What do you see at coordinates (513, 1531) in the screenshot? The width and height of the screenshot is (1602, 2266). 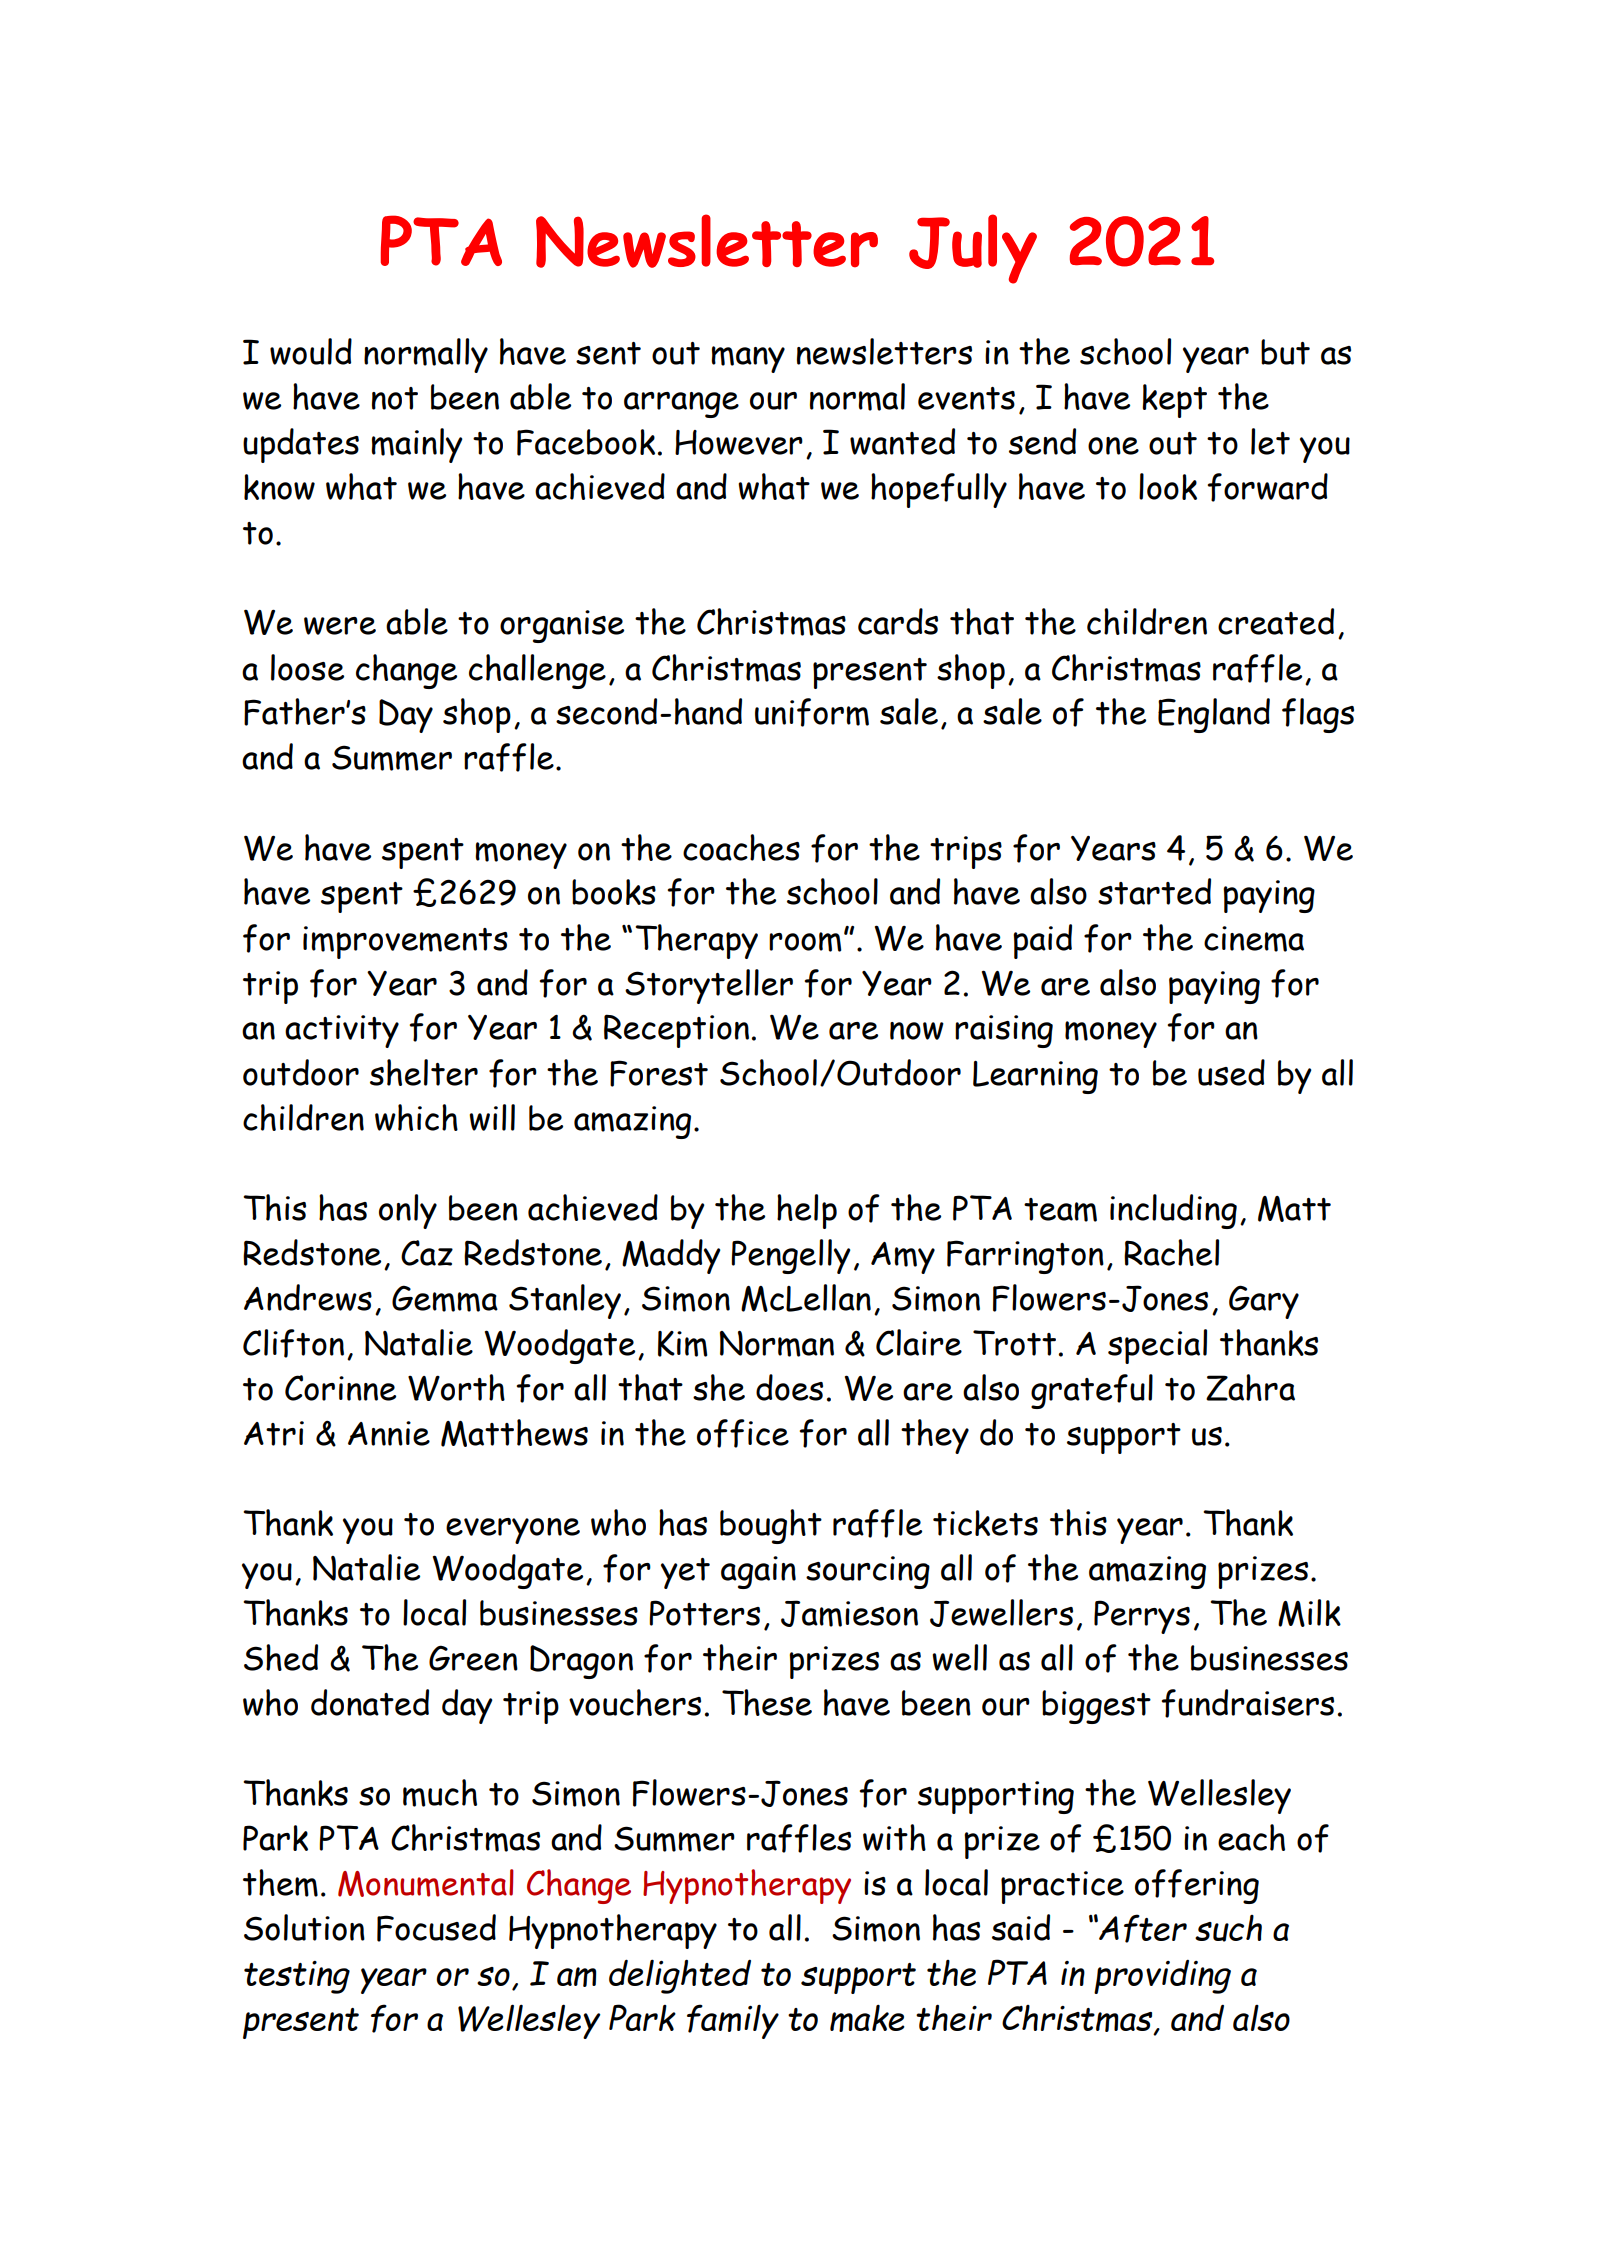 I see `everyone` at bounding box center [513, 1531].
